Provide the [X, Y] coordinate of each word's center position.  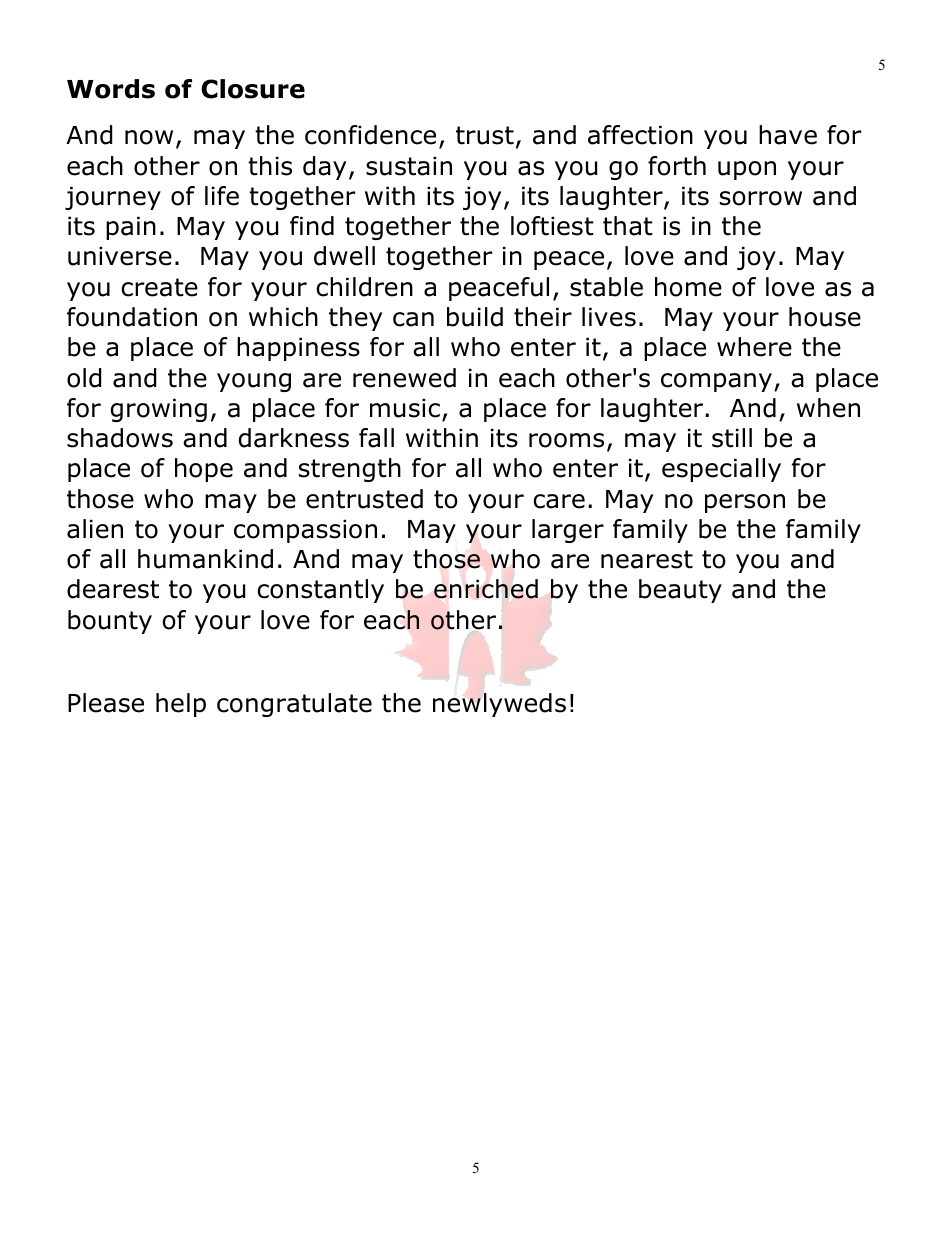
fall [376, 438]
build [475, 317]
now [149, 137]
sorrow [761, 198]
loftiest [552, 226]
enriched [486, 589]
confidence [370, 135]
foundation [132, 317]
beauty [680, 591]
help [181, 705]
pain [131, 228]
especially [721, 470]
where [754, 347]
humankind [205, 559]
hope [204, 470]
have [788, 135]
